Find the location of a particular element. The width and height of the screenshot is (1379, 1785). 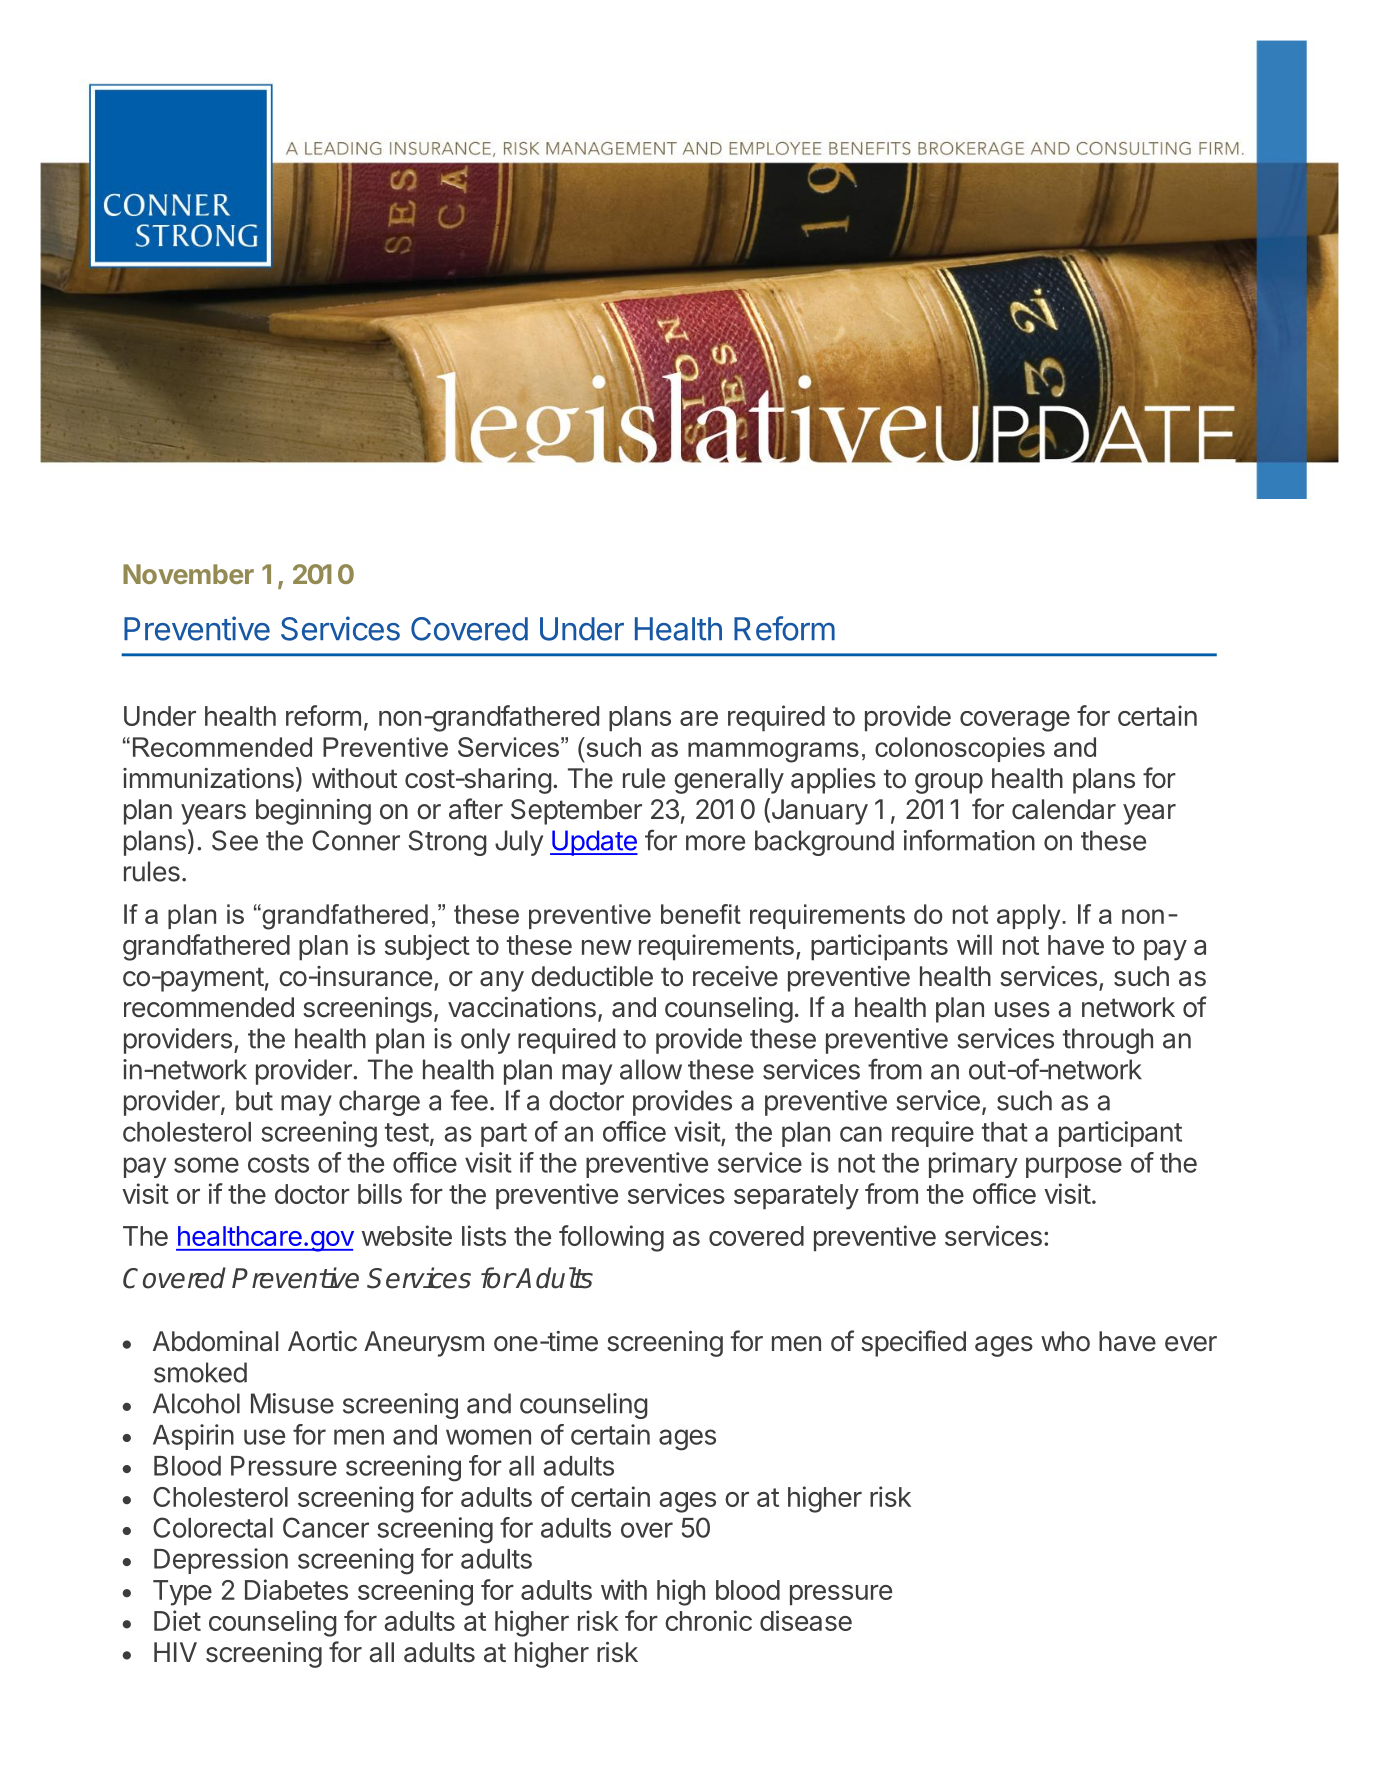

that is located at coordinates (1005, 1132).
